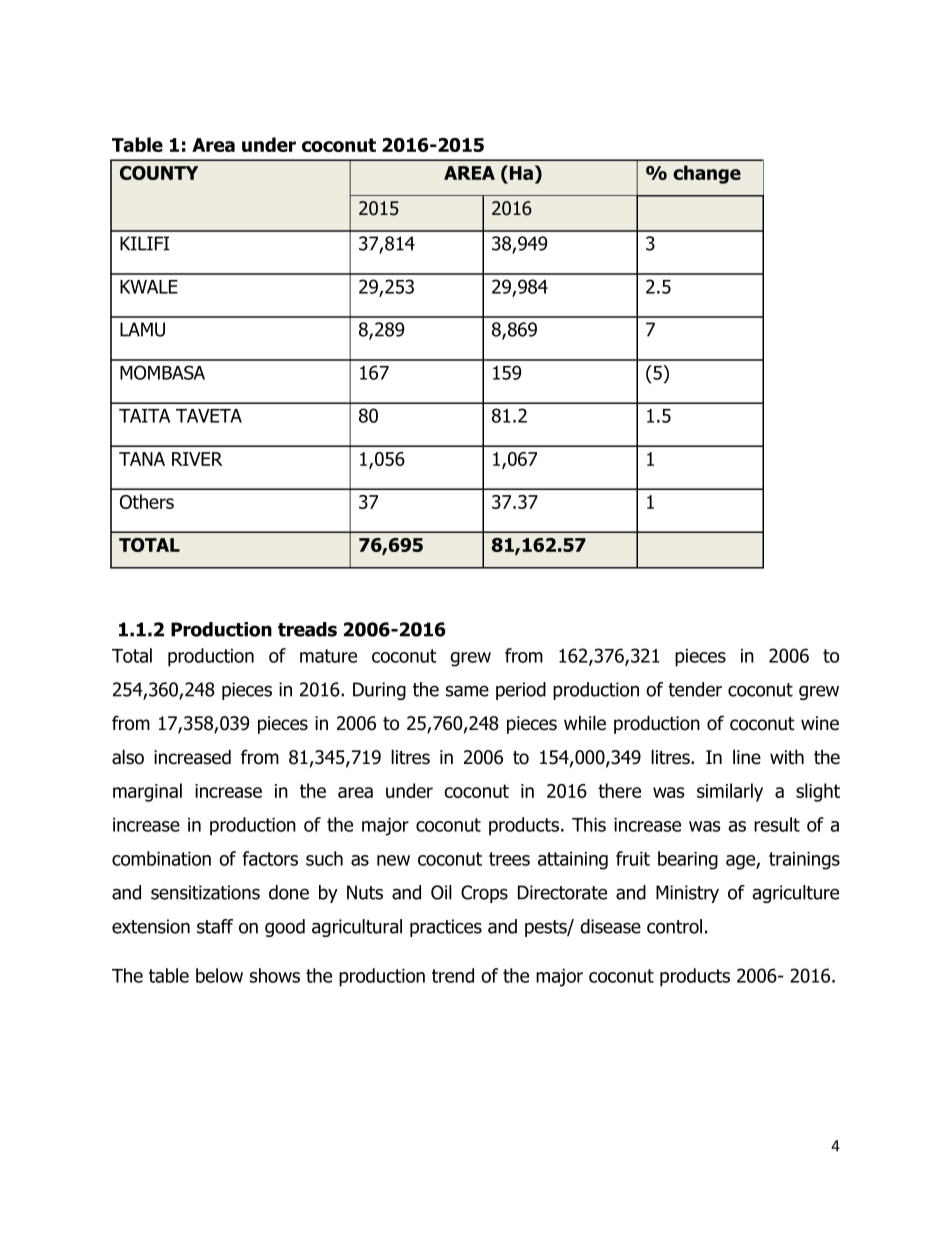 Image resolution: width=952 pixels, height=1233 pixels. What do you see at coordinates (307, 629) in the image?
I see `treads` at bounding box center [307, 629].
